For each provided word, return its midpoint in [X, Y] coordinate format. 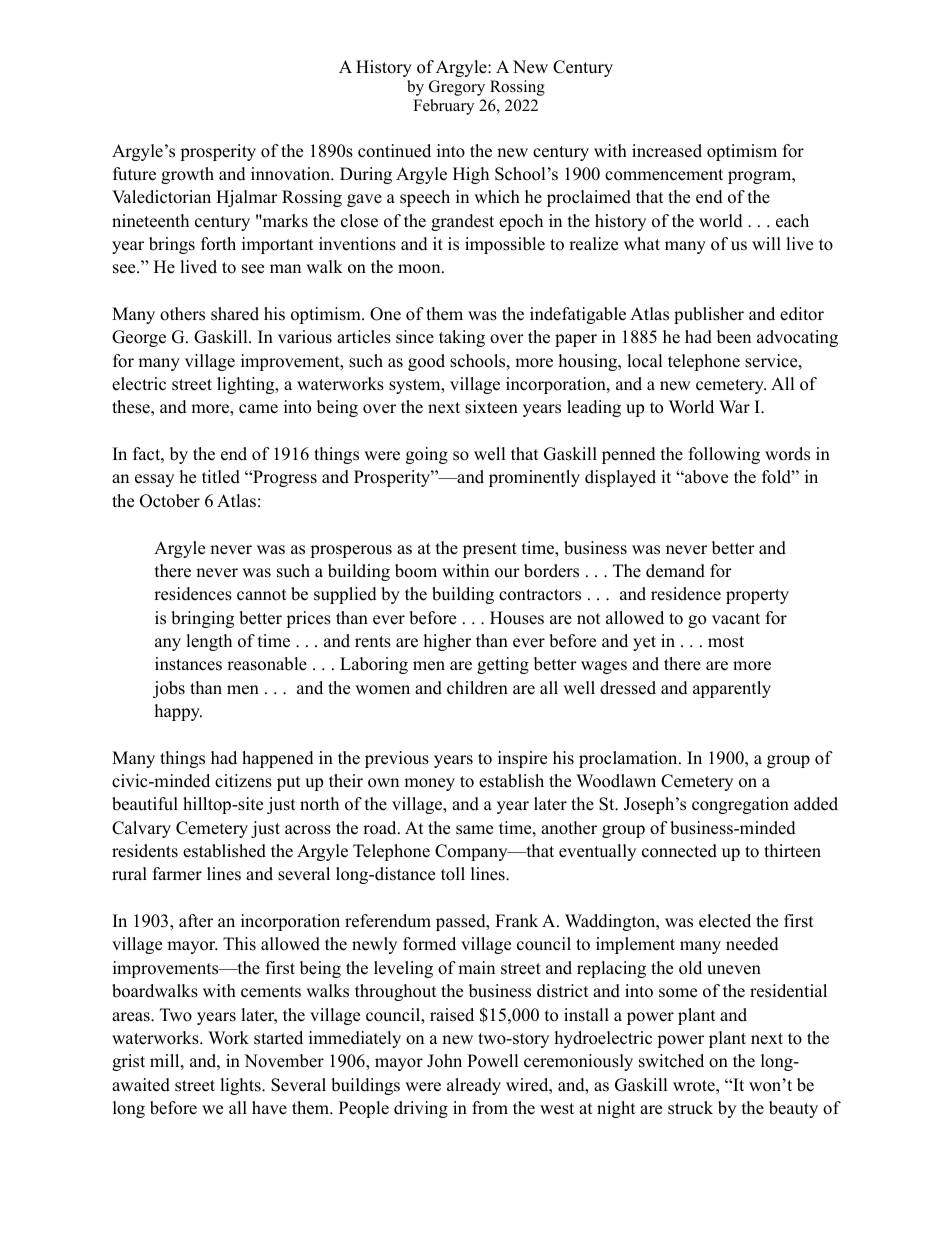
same [474, 830]
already [474, 1086]
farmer [177, 874]
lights [241, 1086]
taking [462, 338]
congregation [740, 805]
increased [667, 151]
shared [235, 314]
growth [187, 175]
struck [690, 1108]
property [757, 596]
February [443, 107]
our [507, 573]
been [734, 337]
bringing [202, 619]
